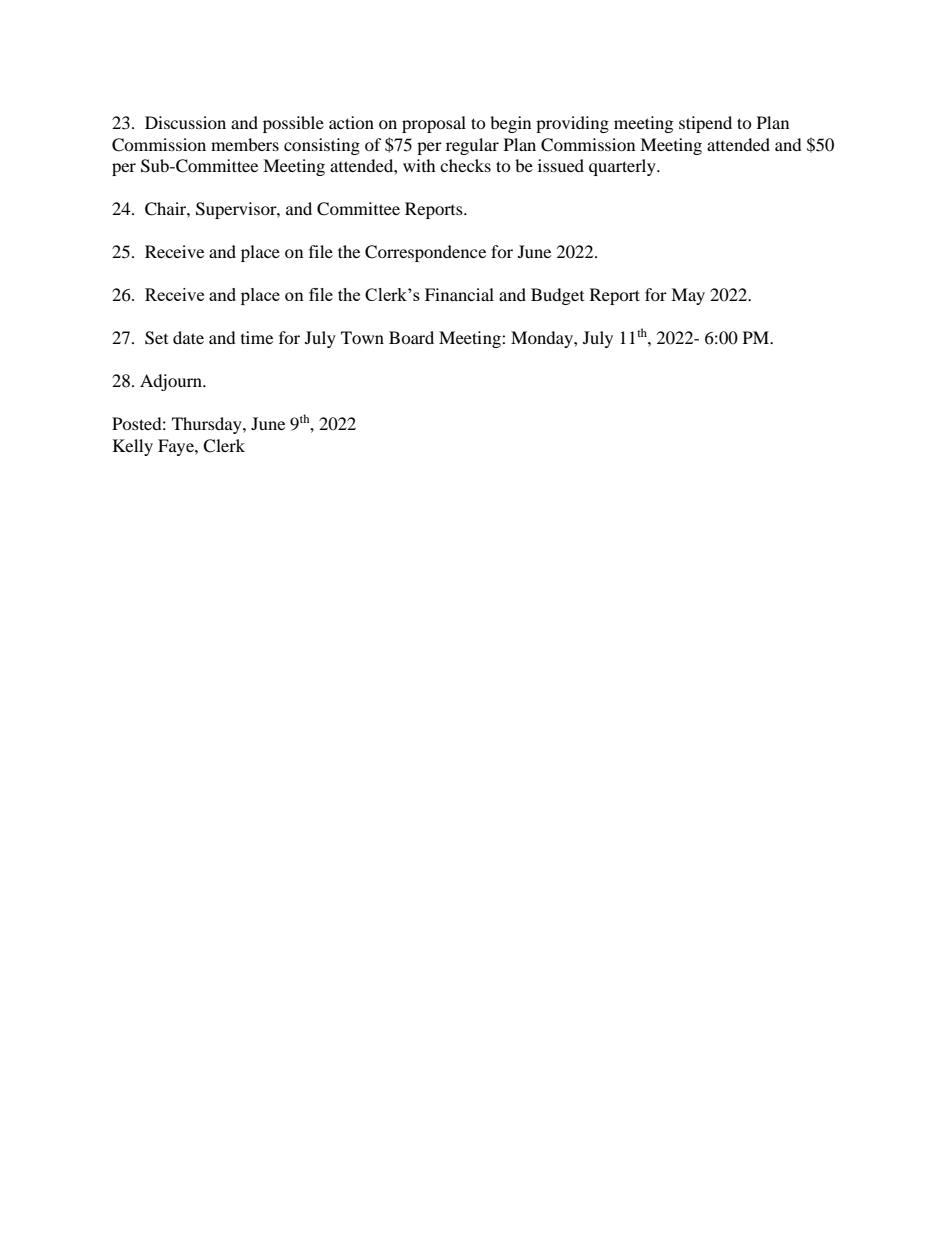  I want to click on Board, so click(411, 337).
